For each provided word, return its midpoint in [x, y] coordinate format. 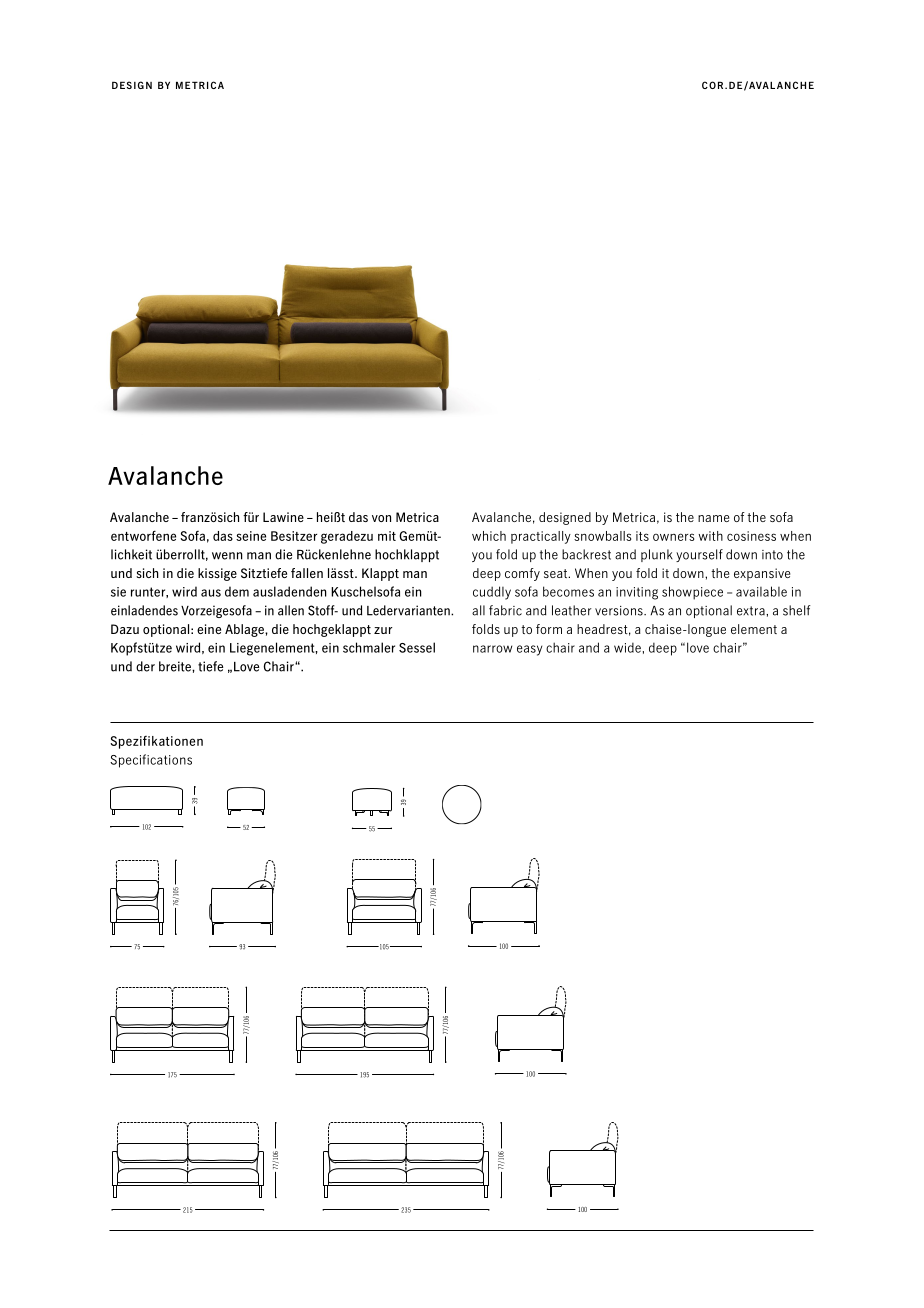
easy [529, 650]
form [549, 629]
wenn [227, 556]
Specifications [151, 761]
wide [628, 647]
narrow [492, 649]
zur [383, 630]
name [714, 518]
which [489, 536]
